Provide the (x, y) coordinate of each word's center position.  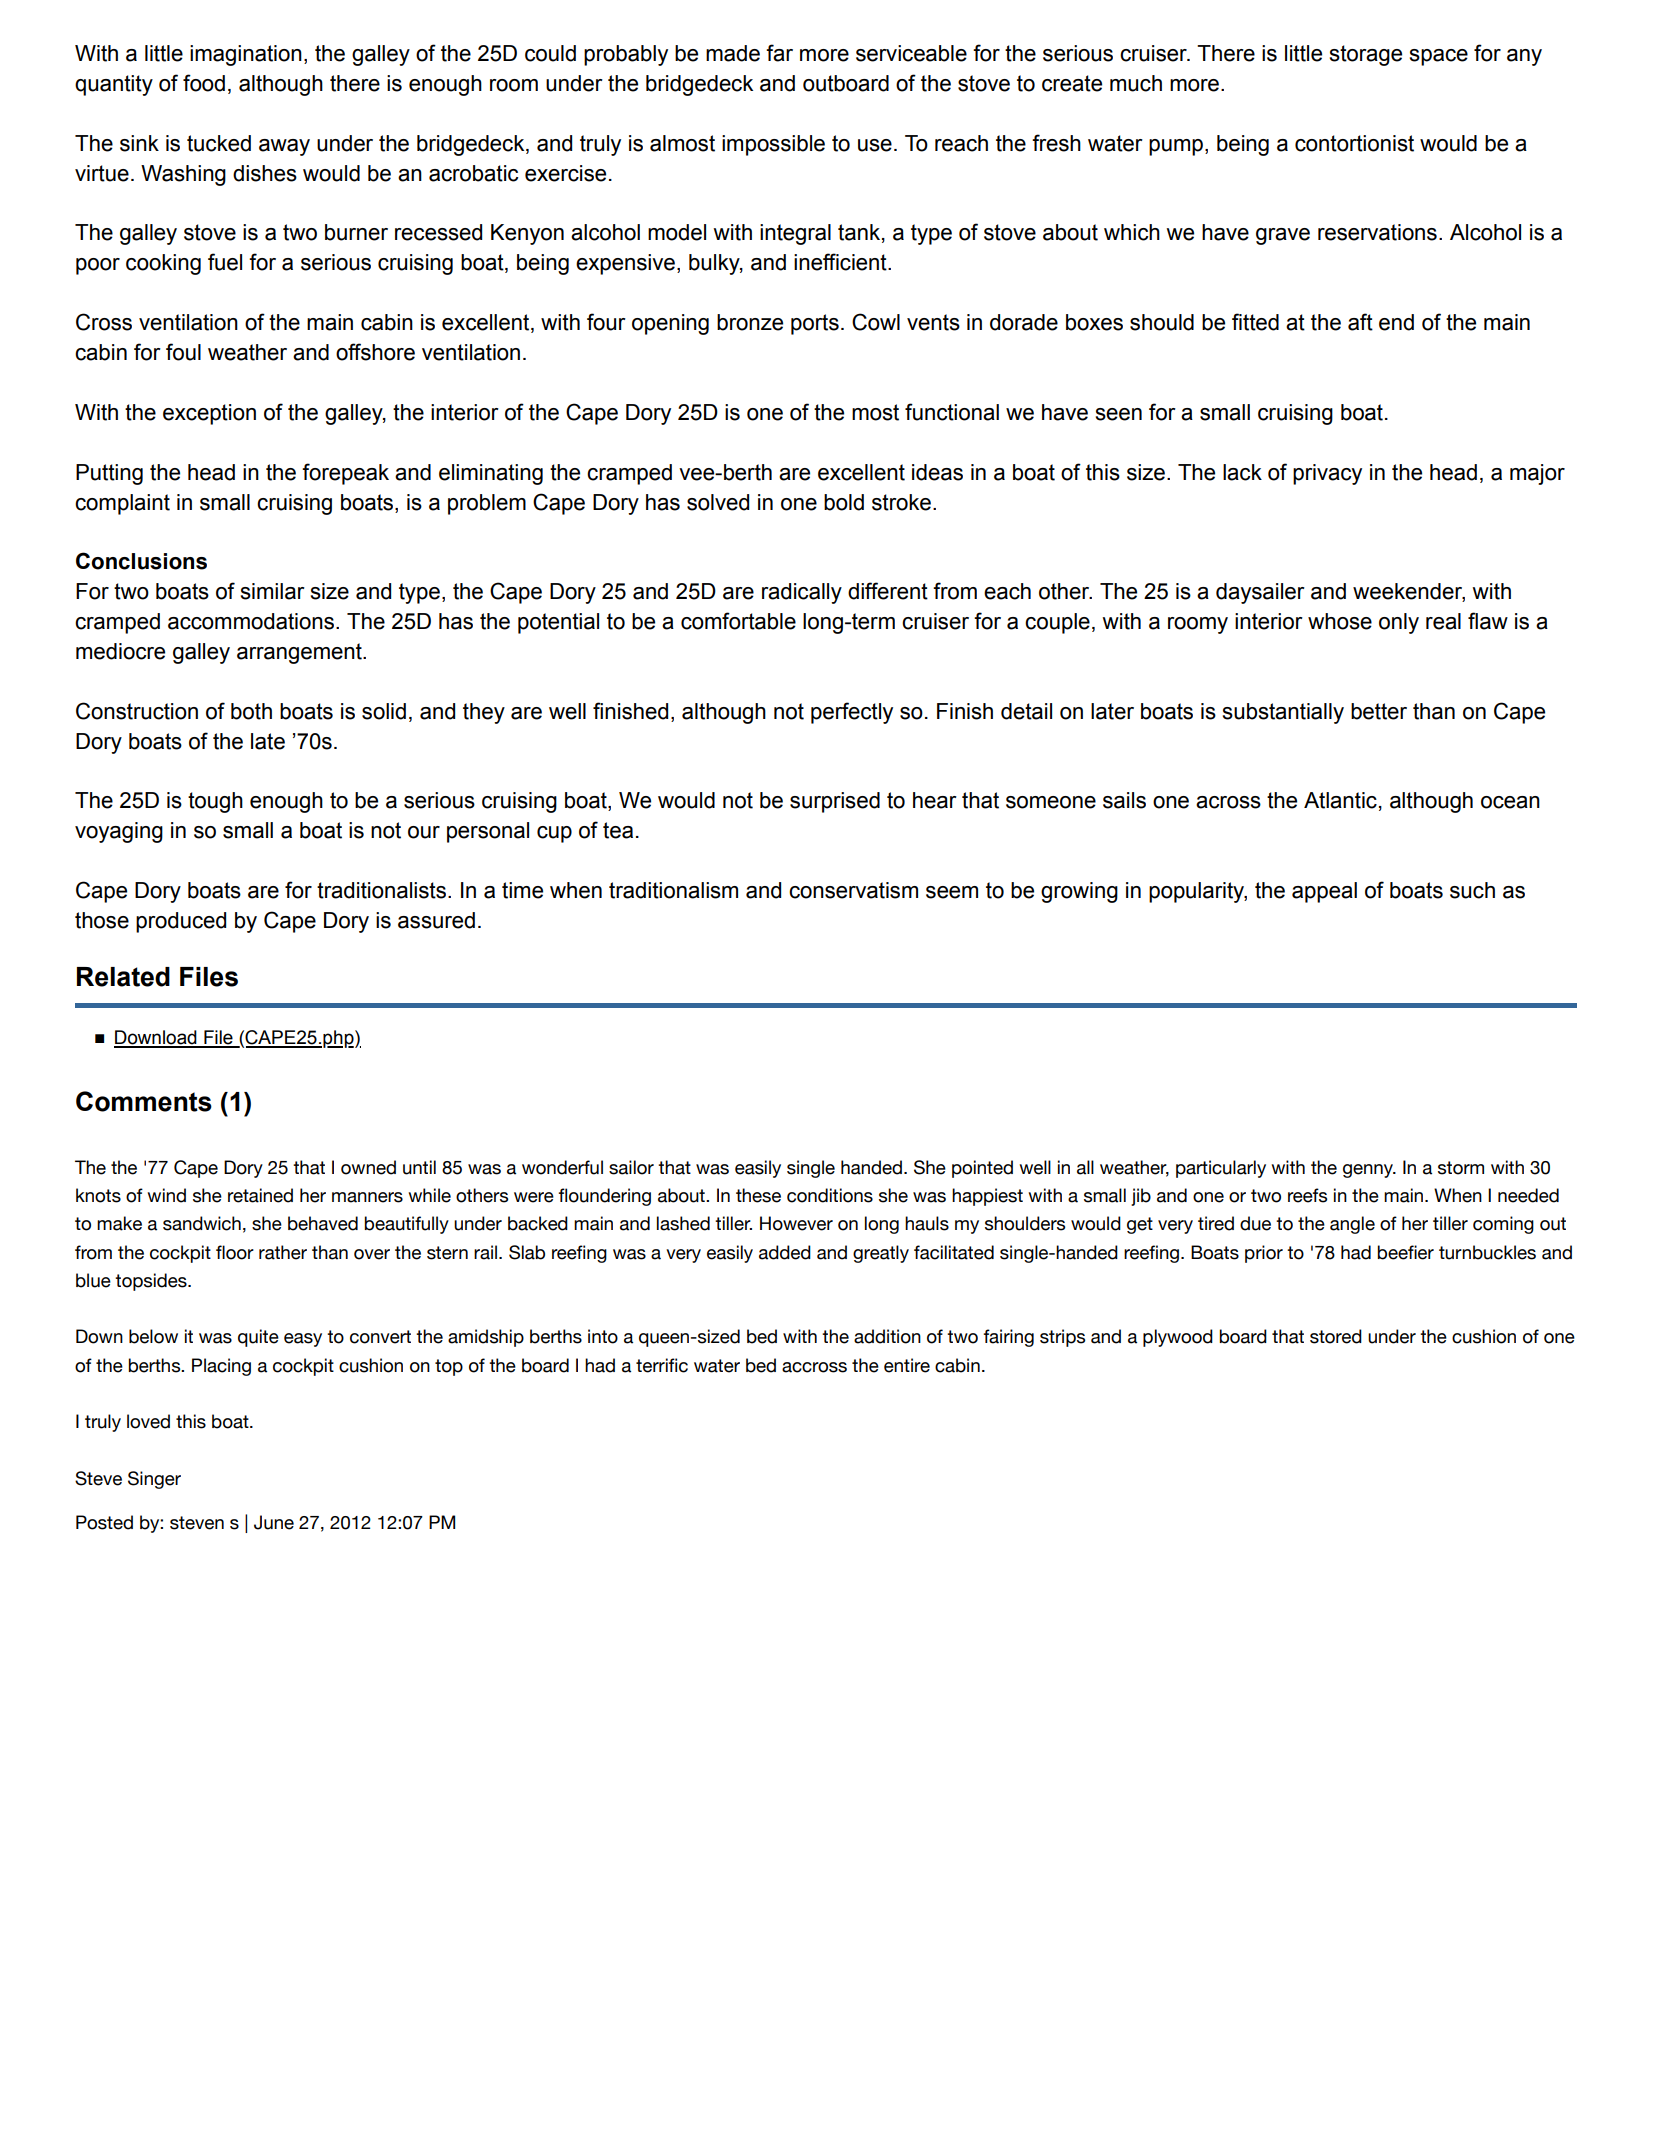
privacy (1327, 474)
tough (215, 802)
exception (209, 414)
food (204, 83)
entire (907, 1365)
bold (844, 502)
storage (1366, 55)
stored (1336, 1336)
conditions (830, 1195)
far (779, 53)
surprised (835, 802)
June (274, 1522)
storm (1461, 1168)
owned (368, 1167)
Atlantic (1340, 800)
